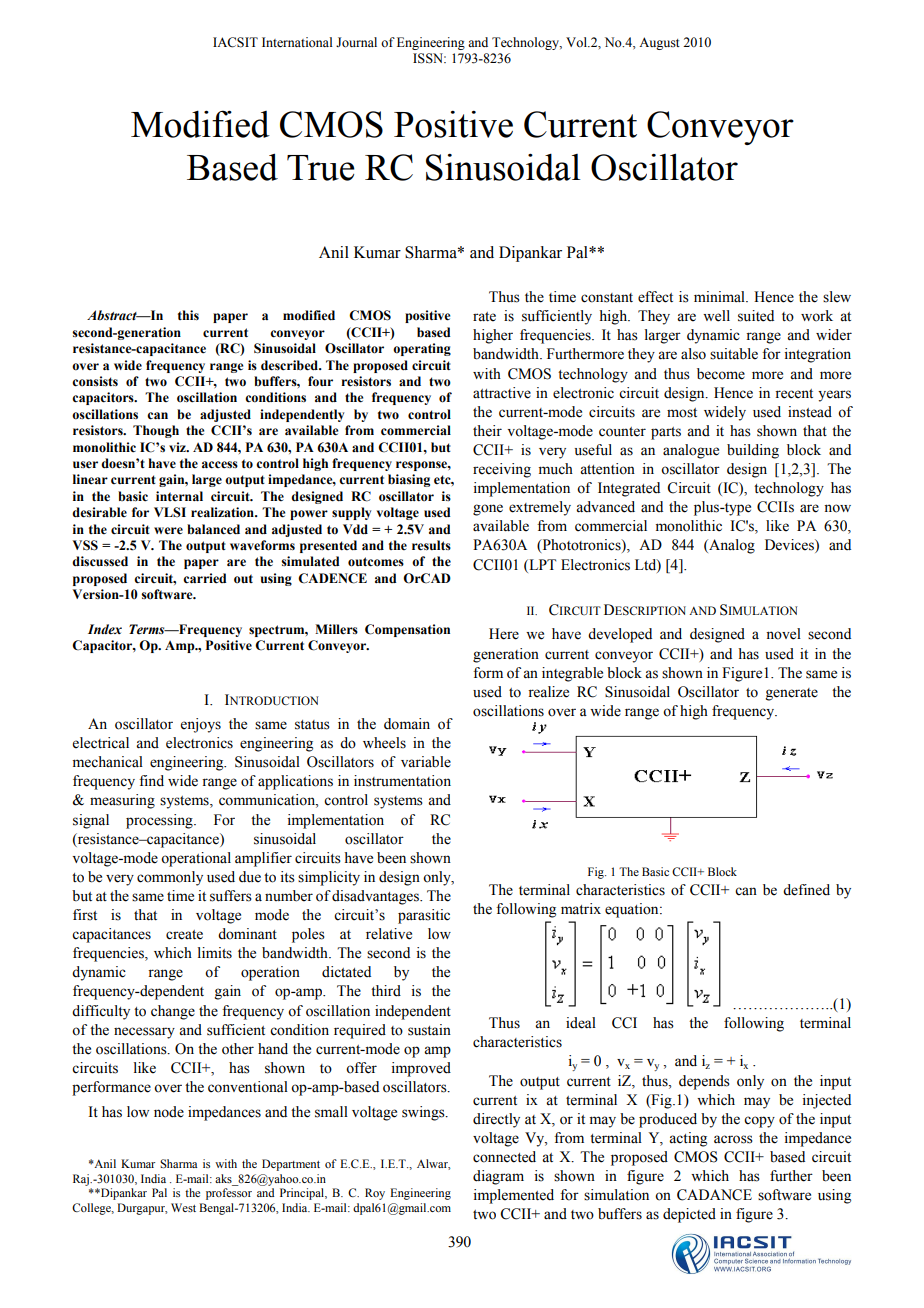 The image size is (924, 1308). Describe the element at coordinates (783, 634) in the image. I see `novel` at that location.
